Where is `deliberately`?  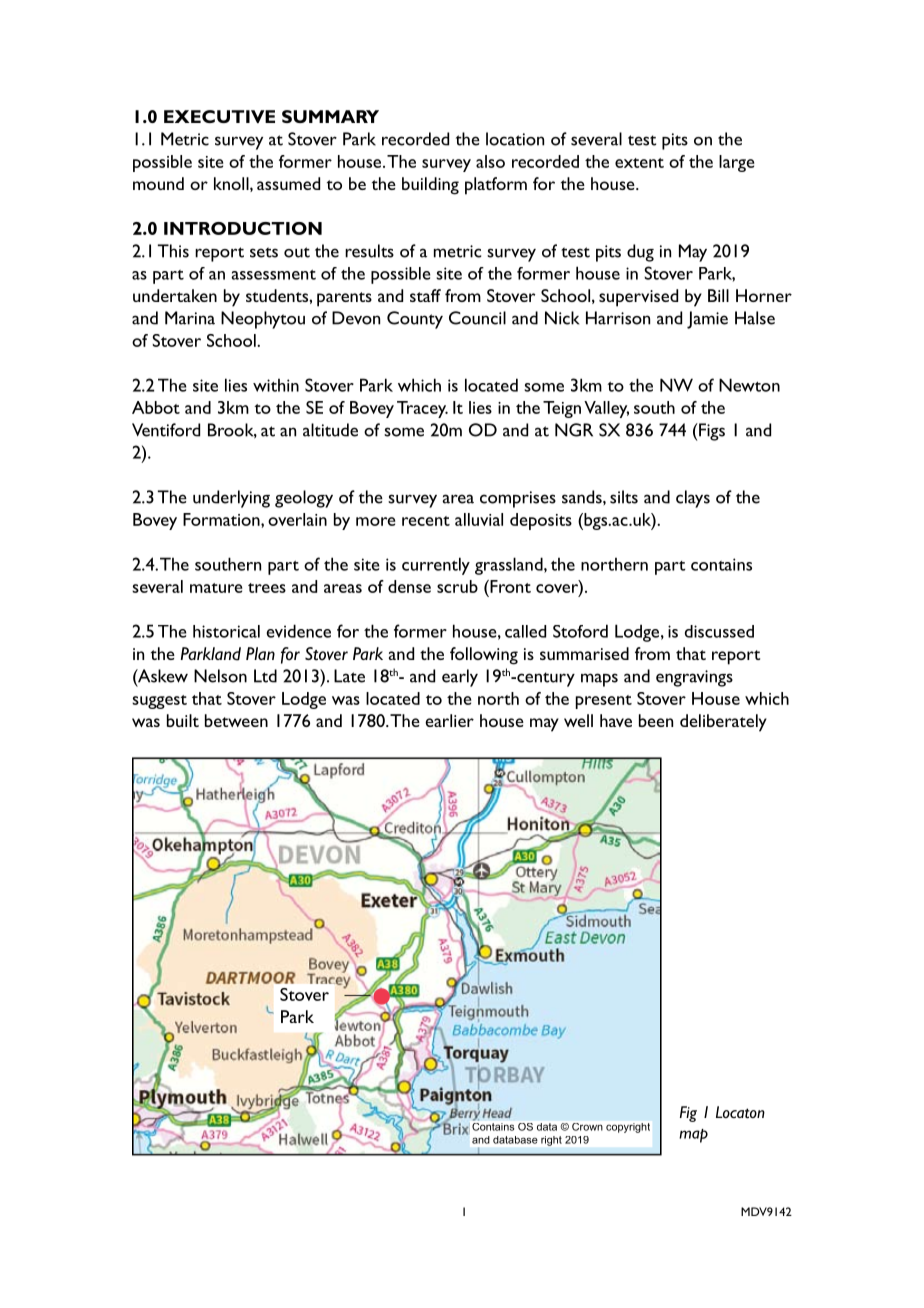 deliberately is located at coordinates (723, 723).
